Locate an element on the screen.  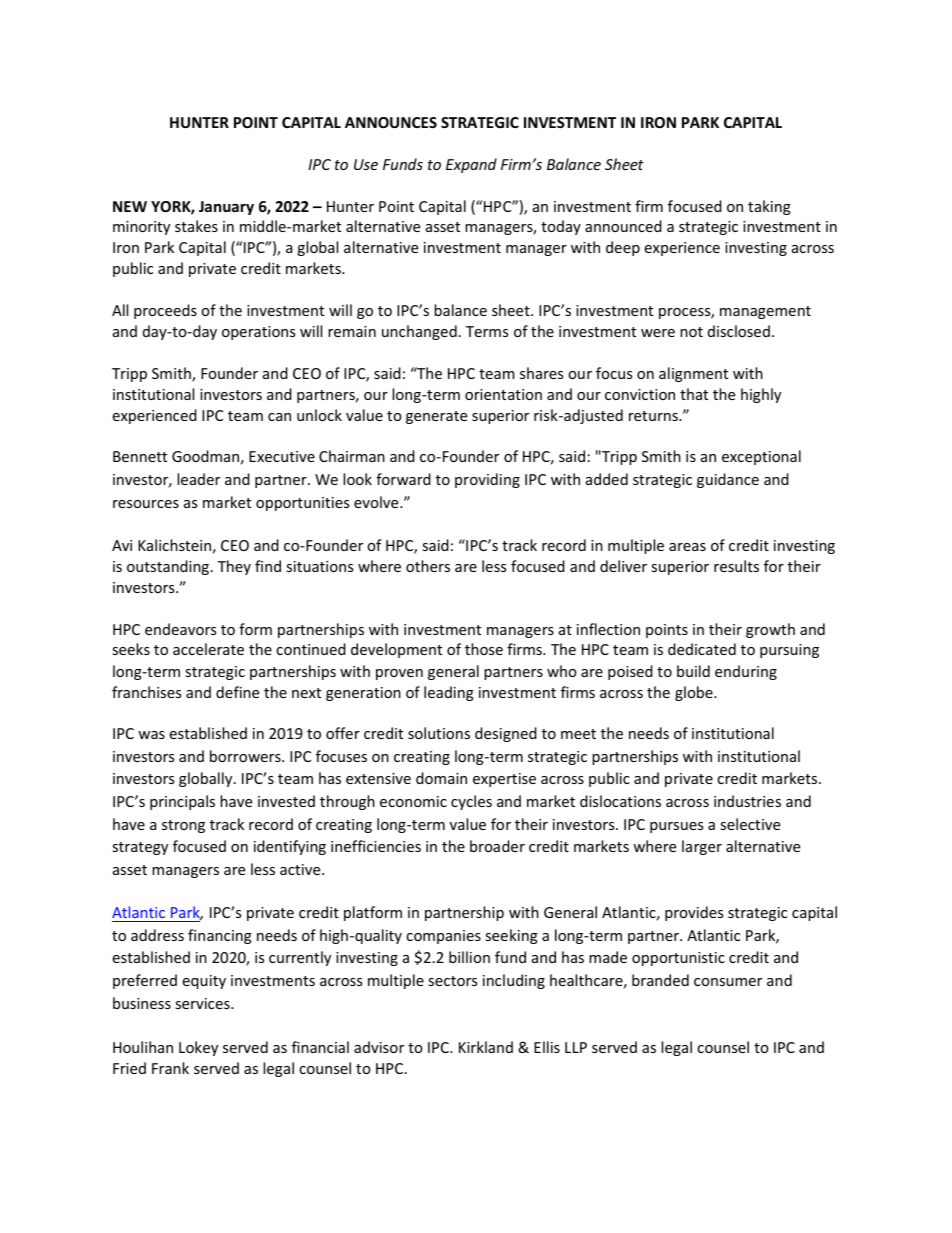
strong is located at coordinates (183, 826).
